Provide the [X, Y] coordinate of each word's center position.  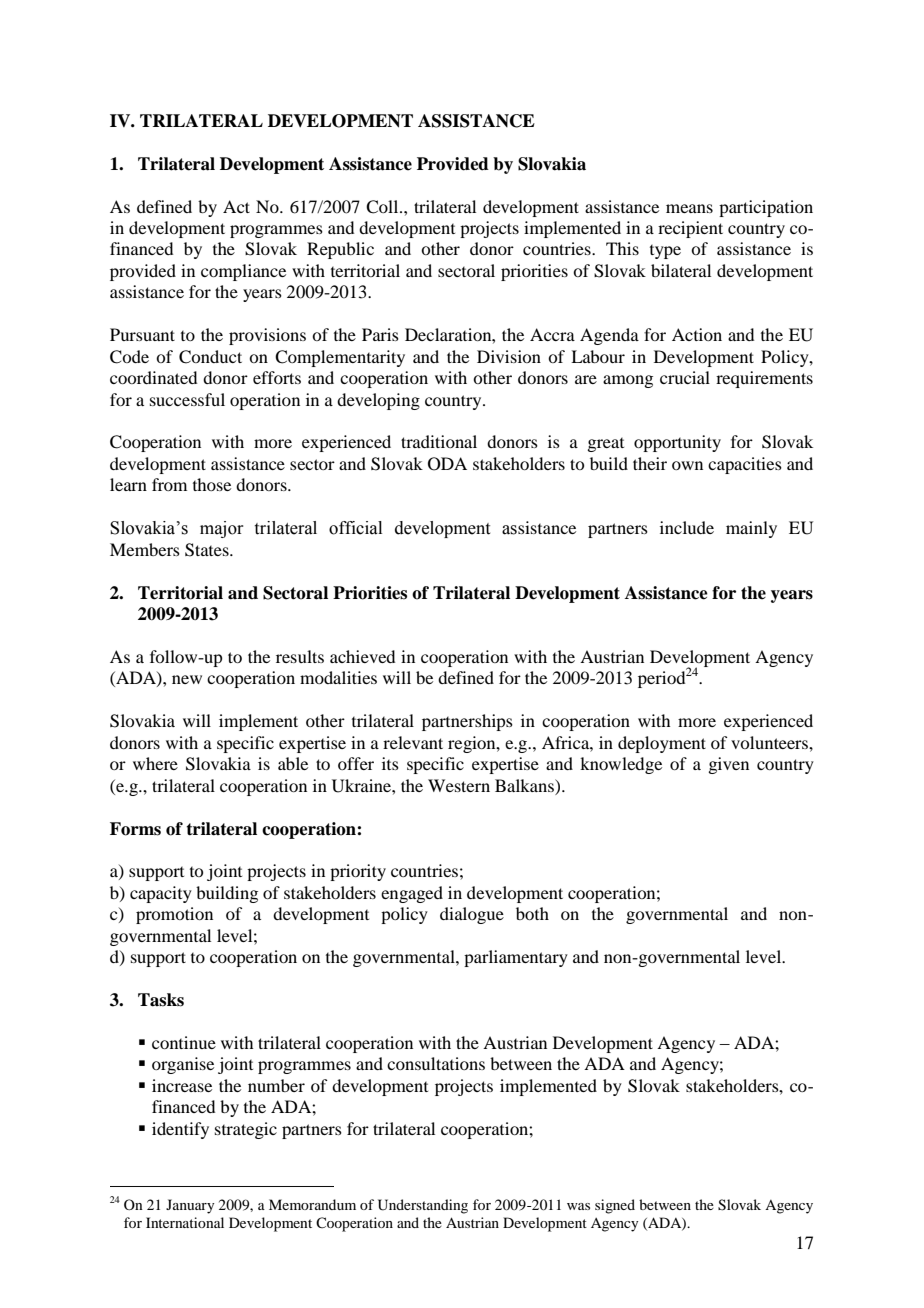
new [187, 679]
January [190, 1206]
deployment [662, 744]
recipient [690, 229]
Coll [383, 207]
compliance [243, 272]
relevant [413, 742]
